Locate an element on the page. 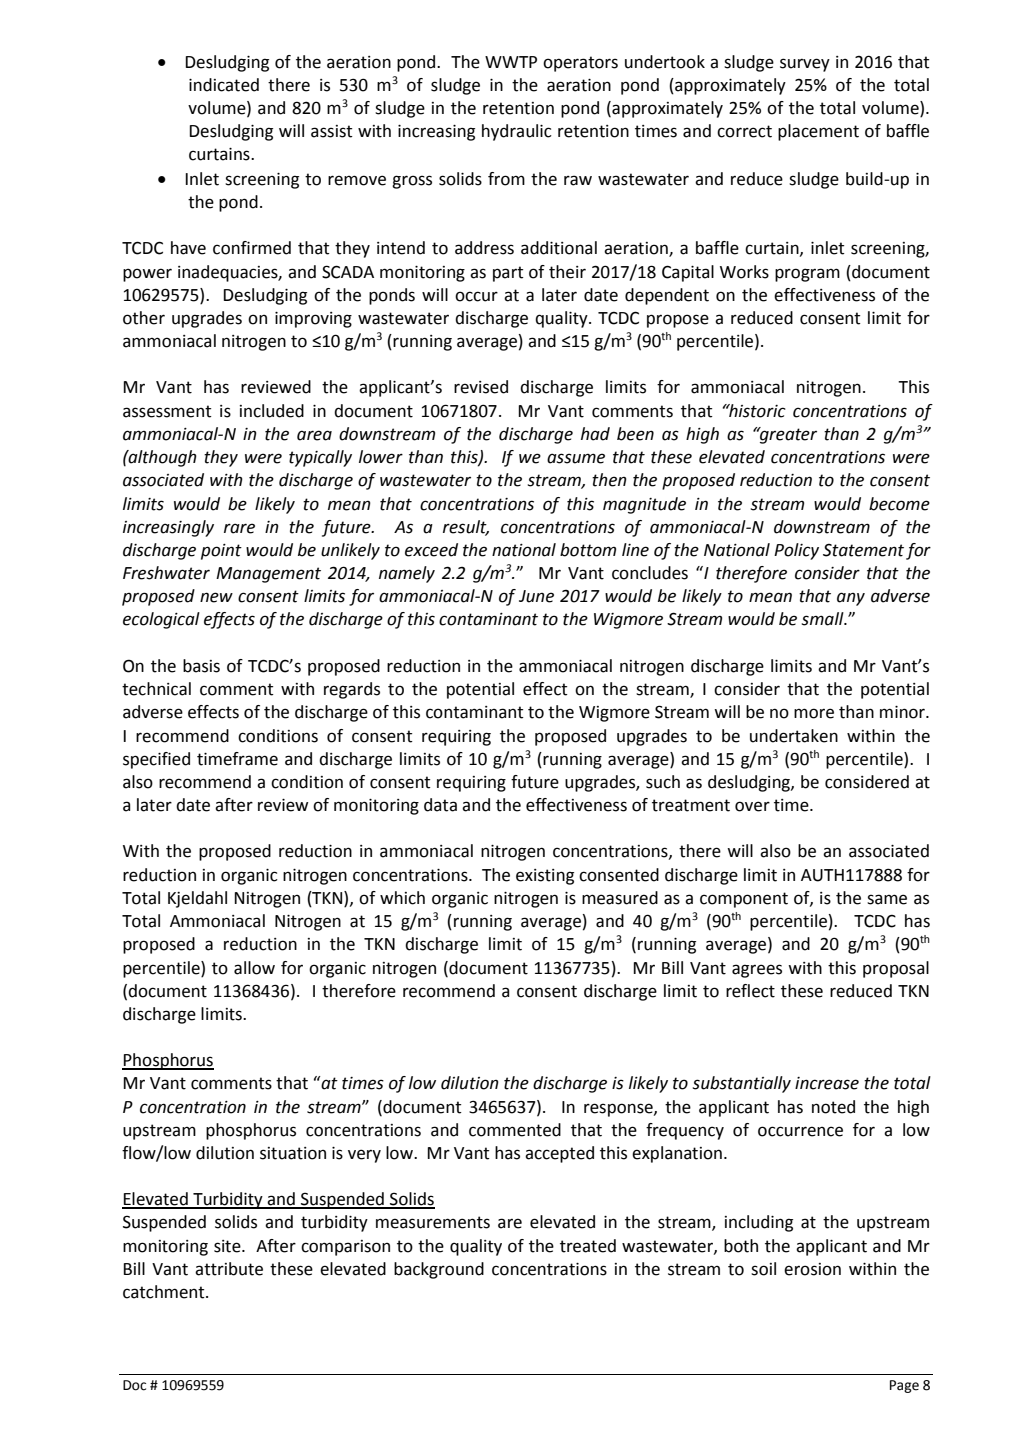 This image has width=1028, height=1454. allow is located at coordinates (254, 968).
